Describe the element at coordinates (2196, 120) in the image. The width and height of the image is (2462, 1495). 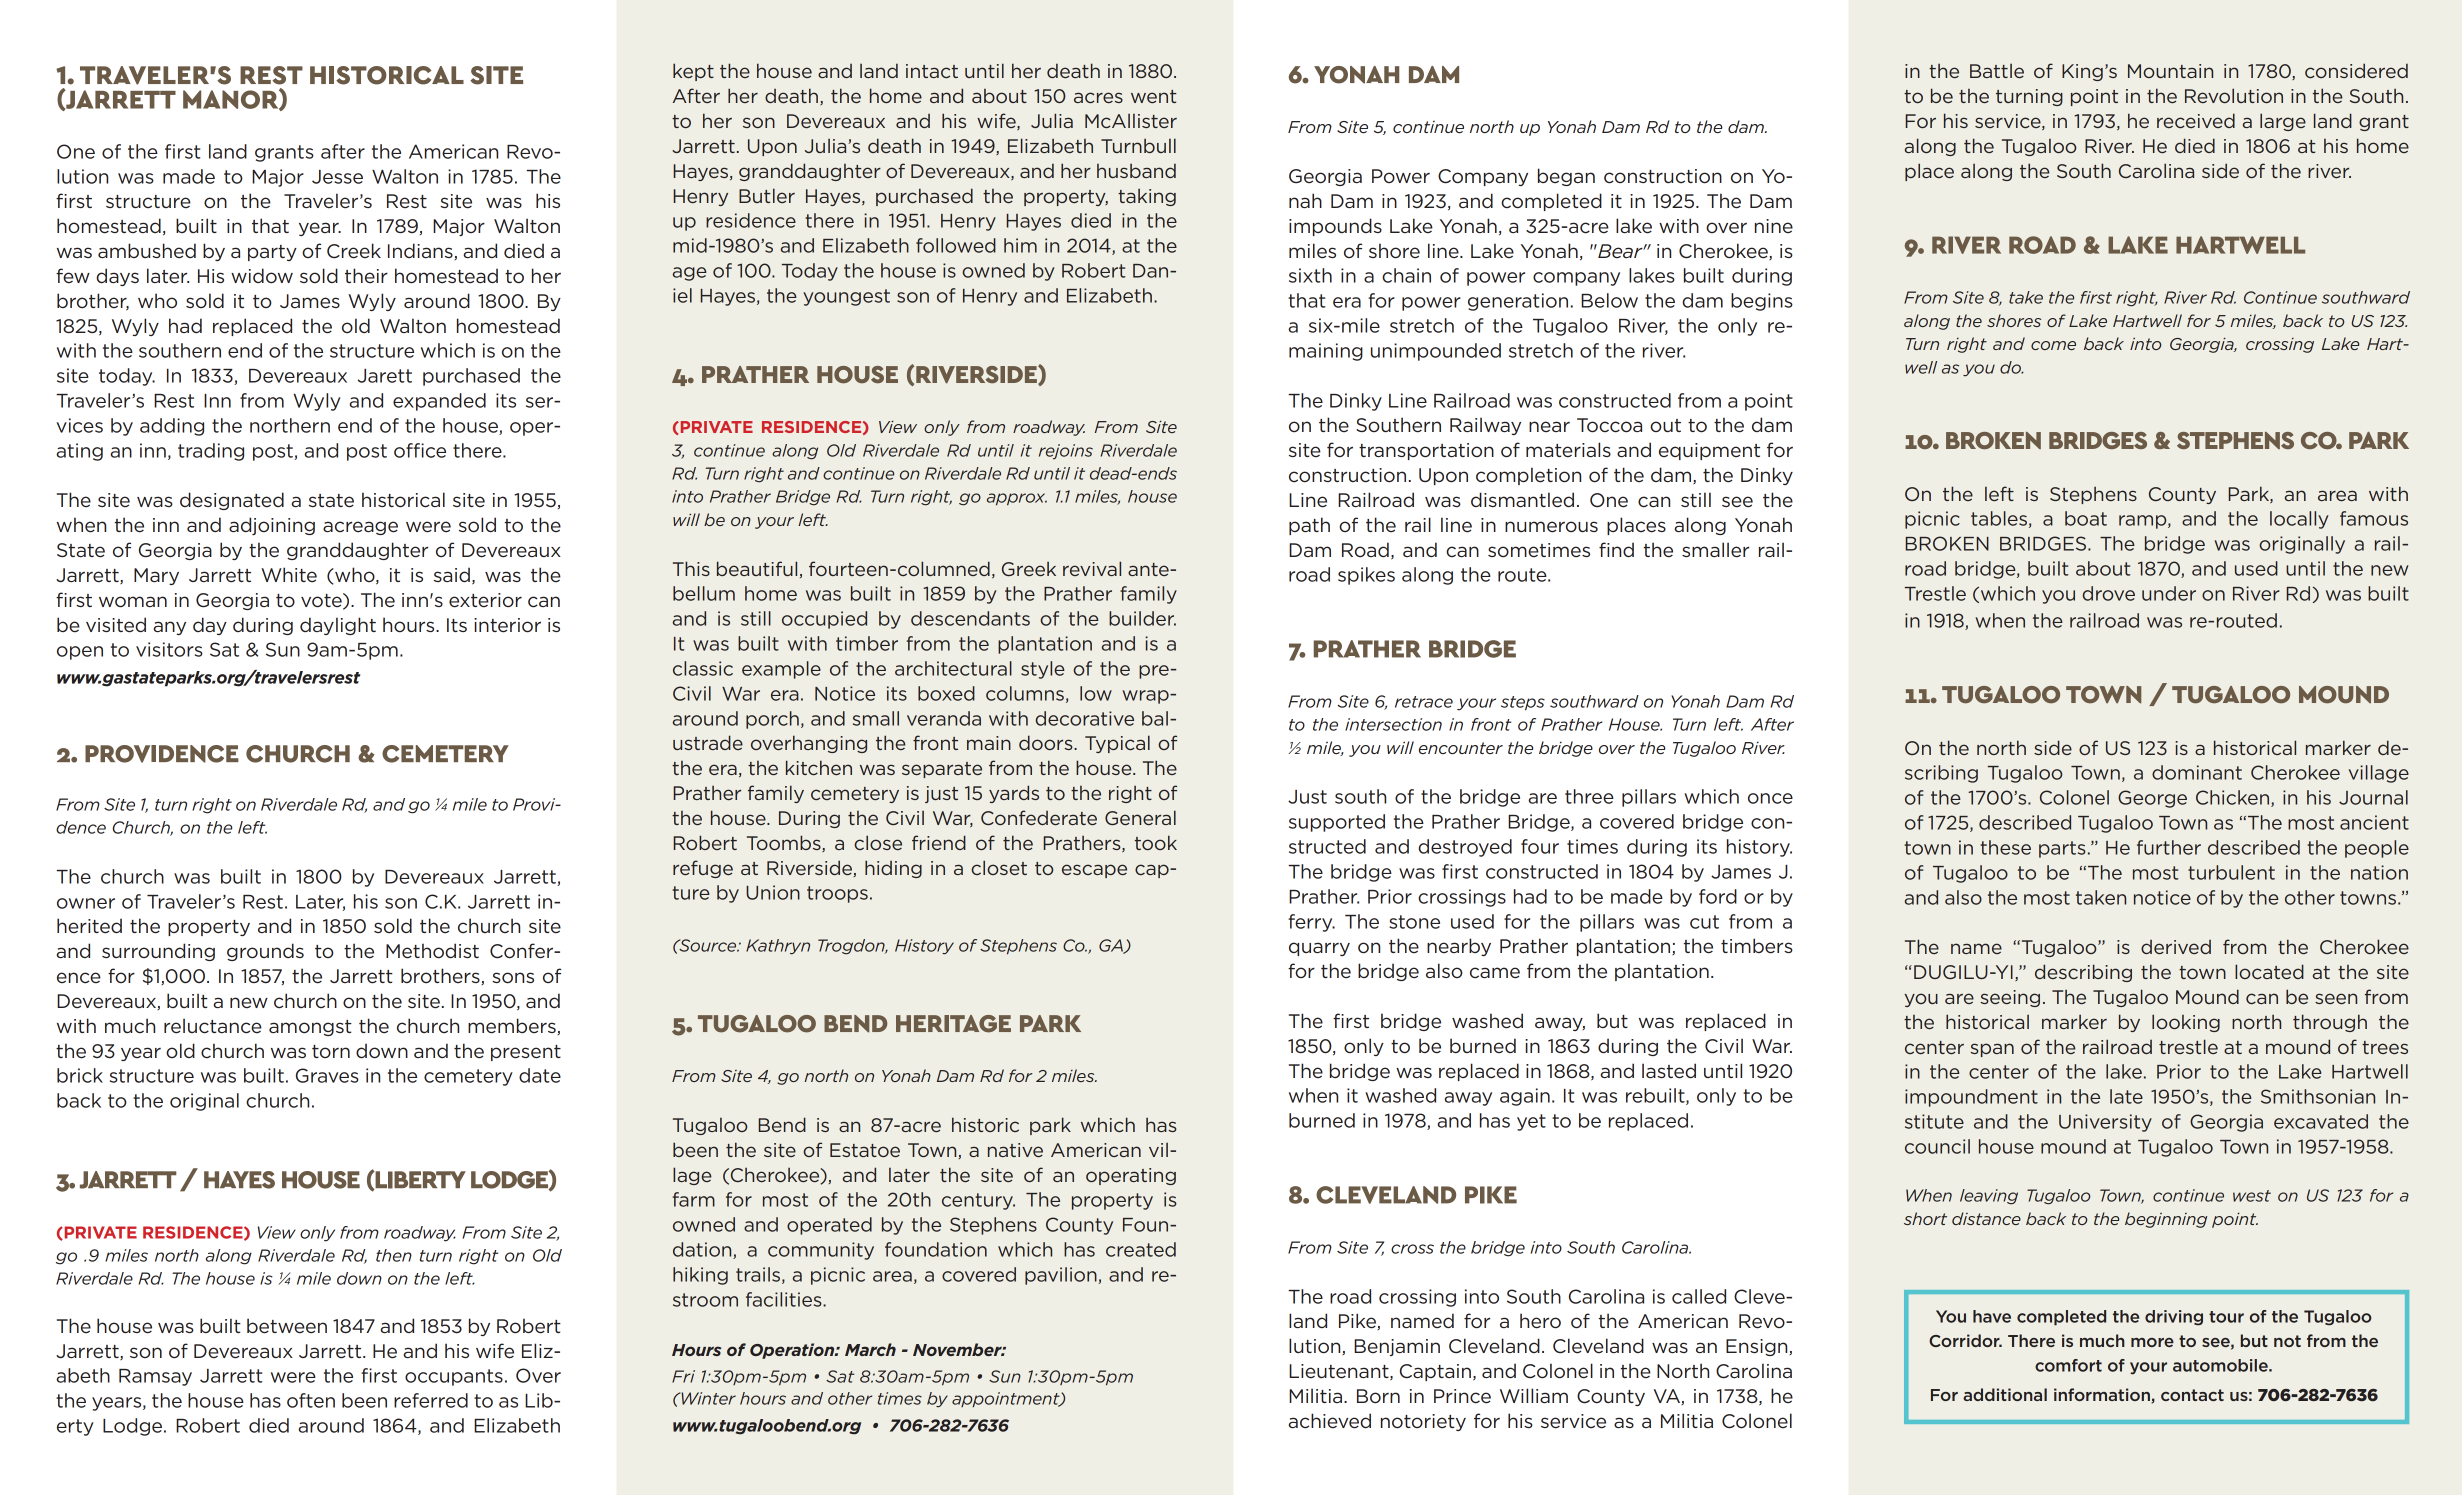
I see `received` at that location.
